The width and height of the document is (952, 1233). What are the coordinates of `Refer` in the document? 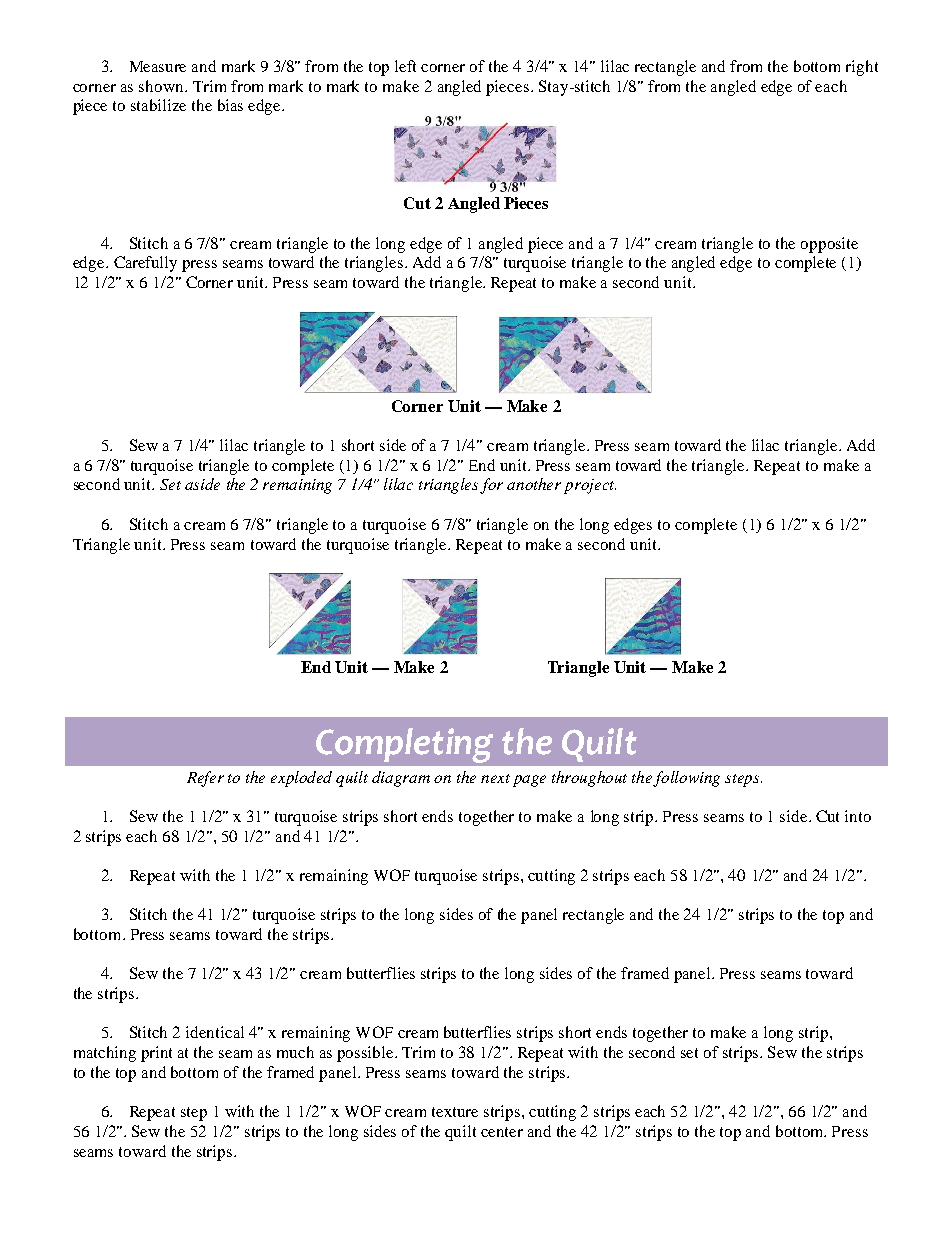 It's located at (205, 779).
